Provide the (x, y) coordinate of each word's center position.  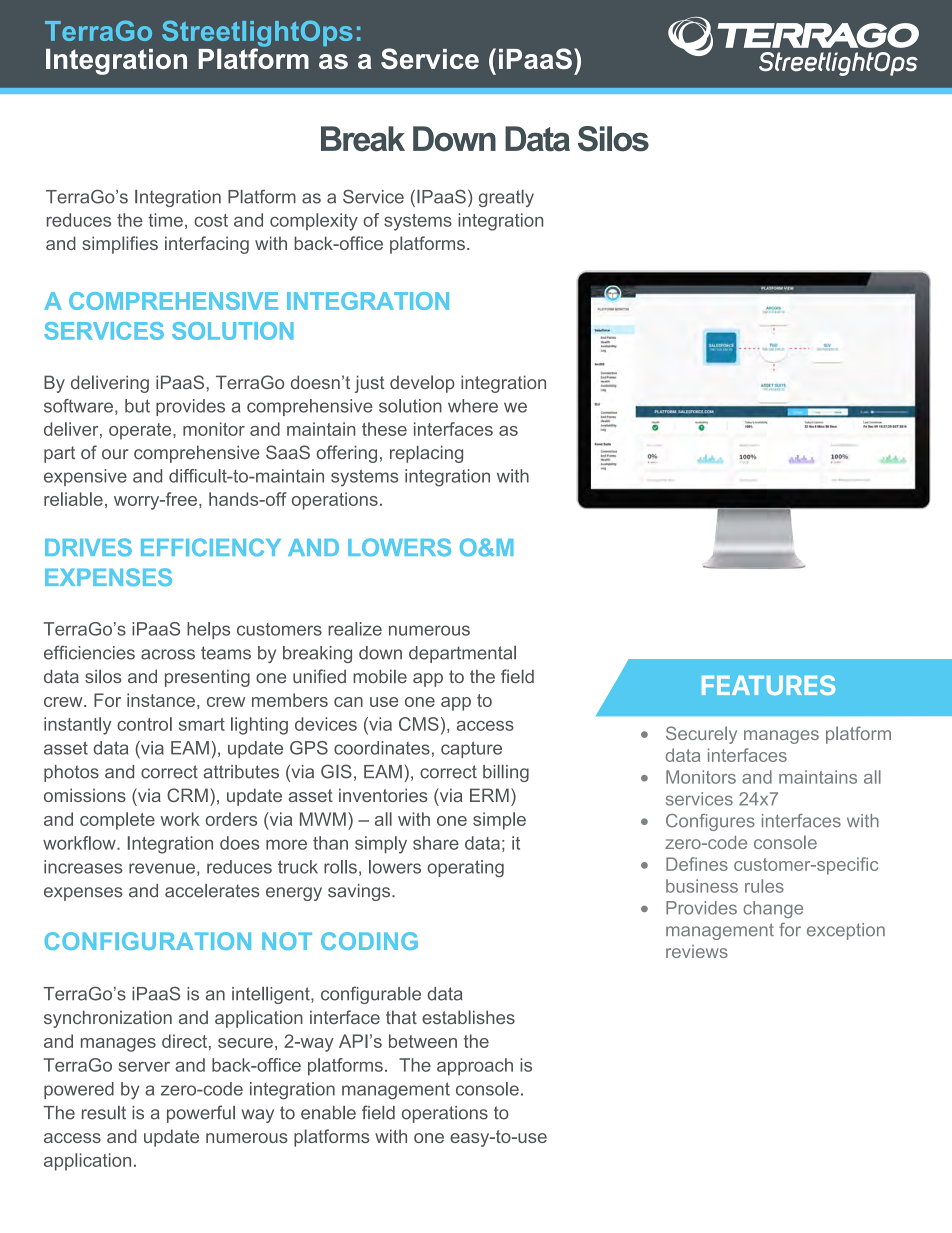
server (144, 1066)
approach (475, 1067)
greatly (506, 198)
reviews (697, 951)
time (165, 220)
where (473, 406)
